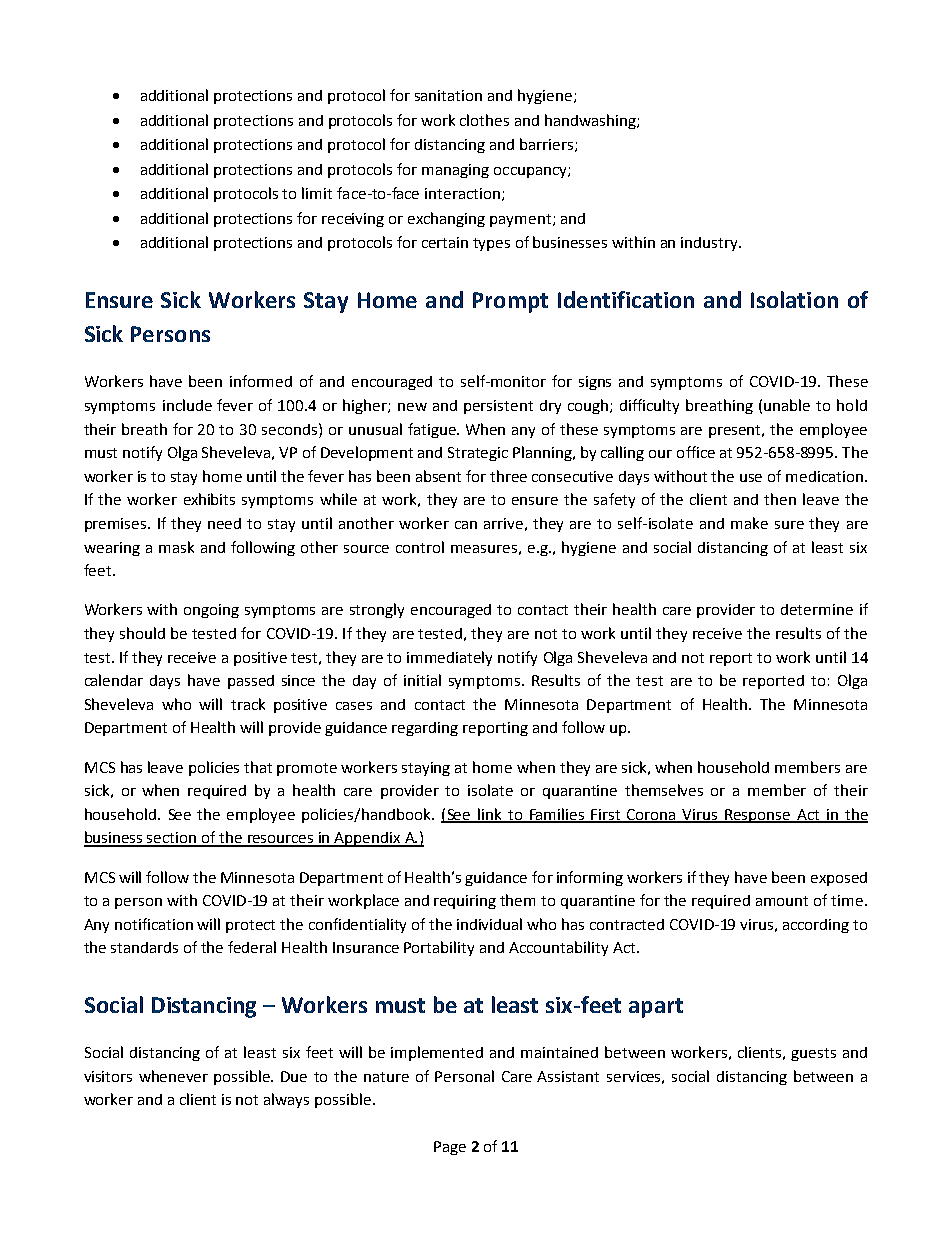 The width and height of the document is (952, 1233). What do you see at coordinates (450, 1148) in the document?
I see `Page` at bounding box center [450, 1148].
